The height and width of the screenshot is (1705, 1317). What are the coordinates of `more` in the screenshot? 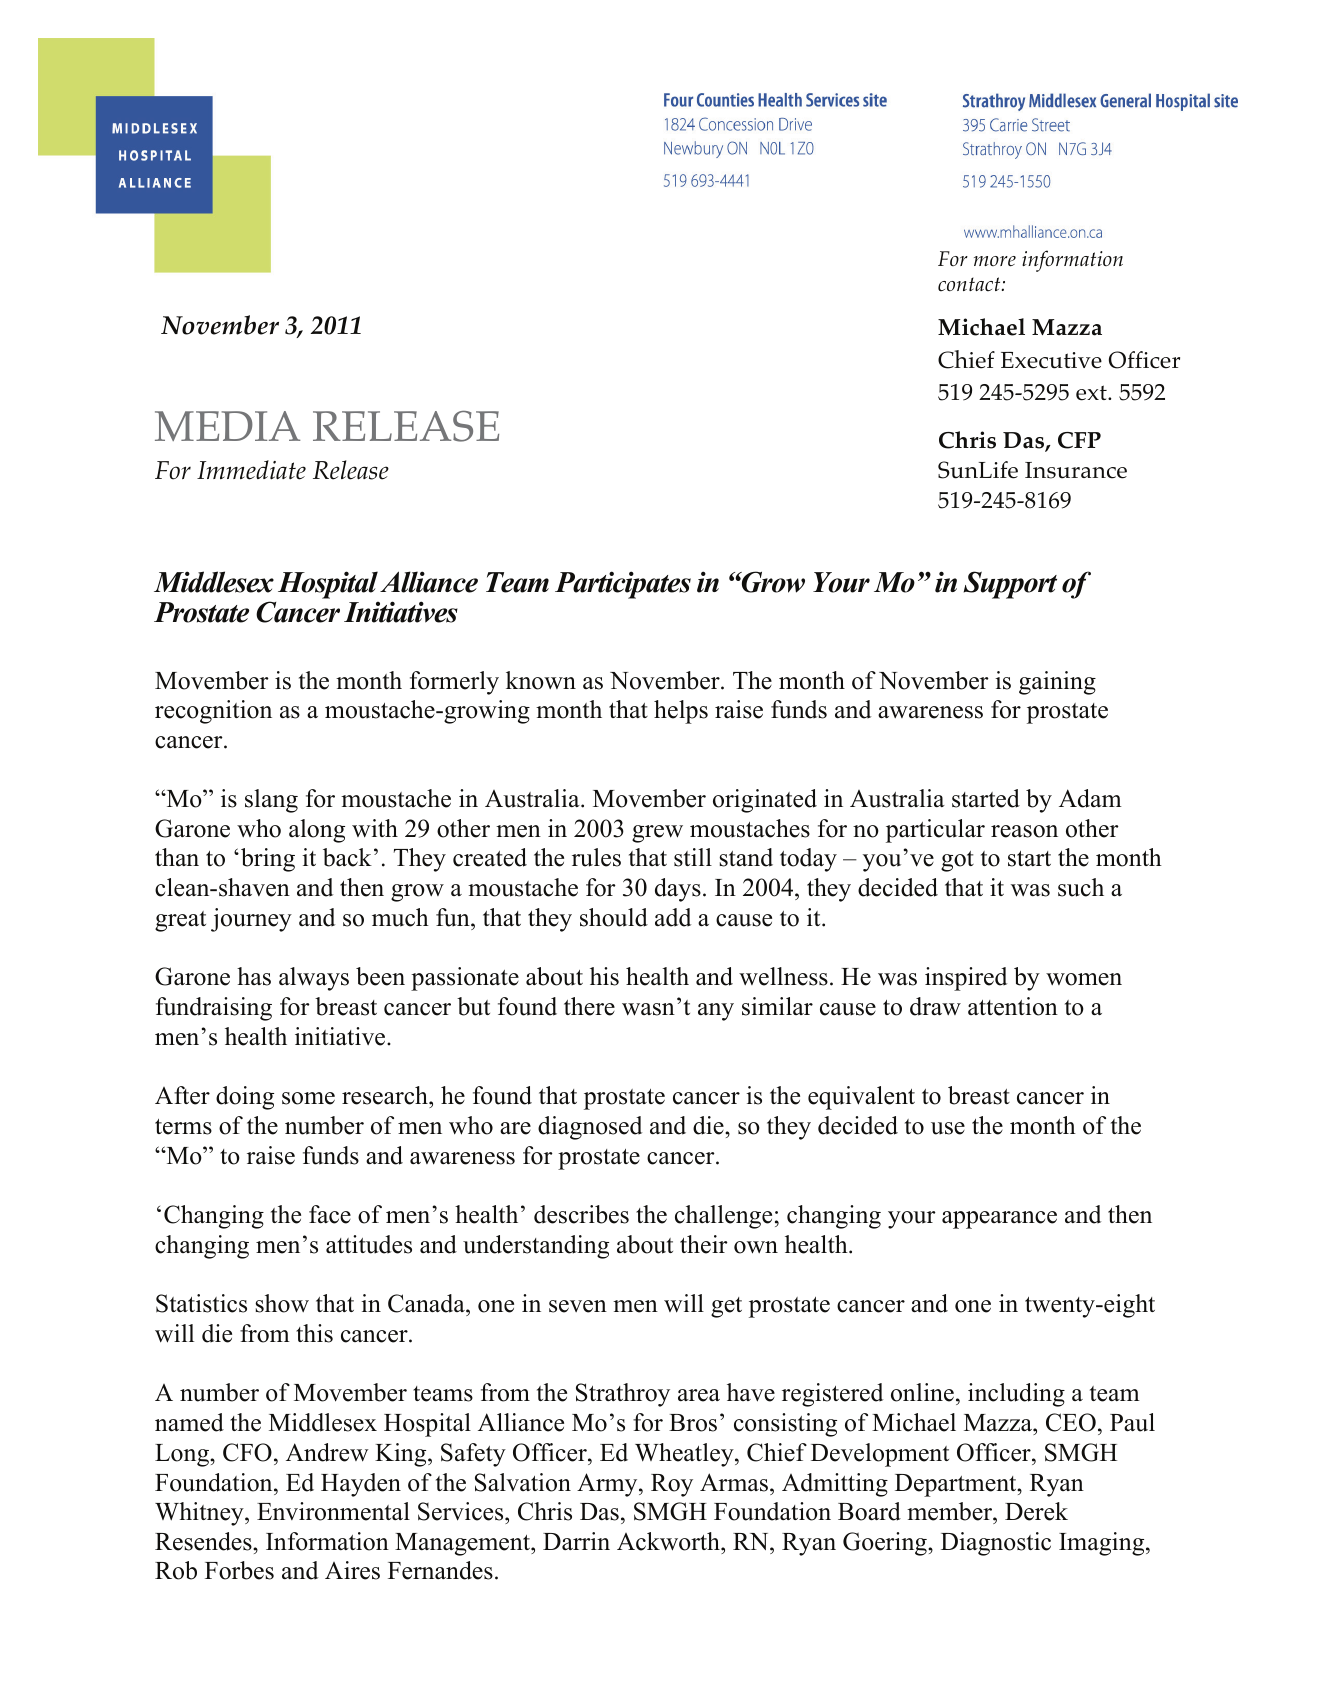 It's located at (995, 261).
